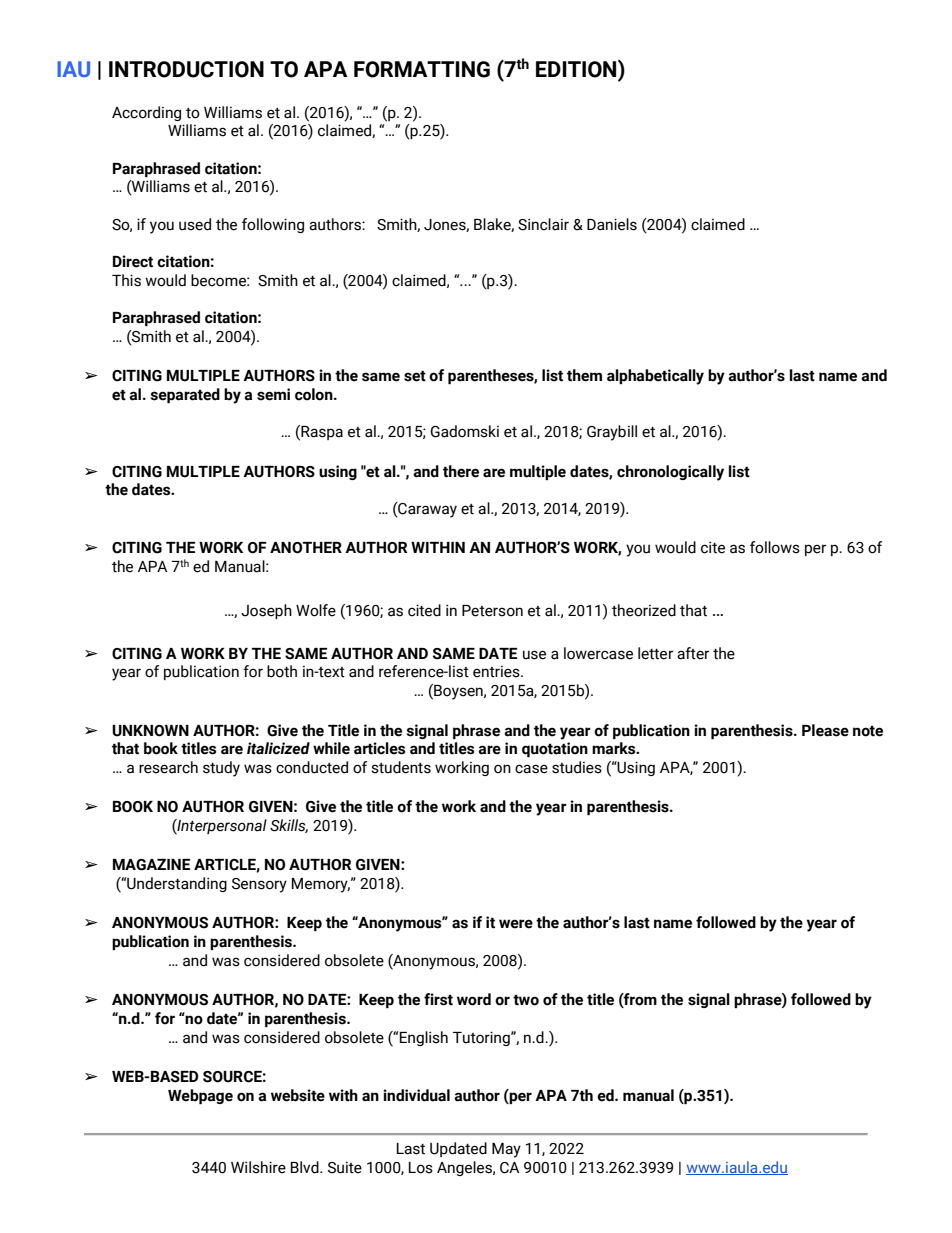 This page has height=1233, width=952. Describe the element at coordinates (186, 69) in the page. I see `INTRODUCTION` at that location.
